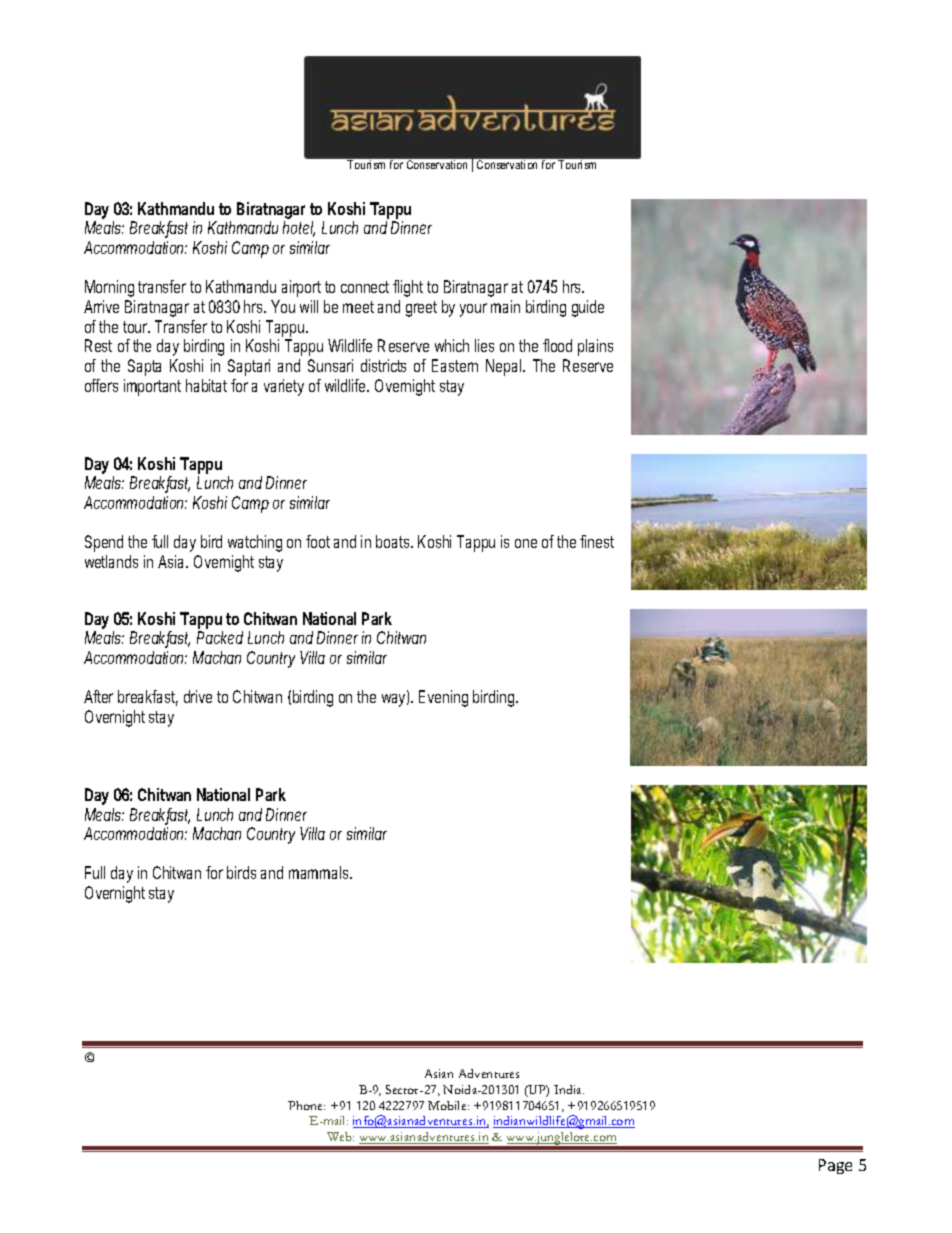  Describe the element at coordinates (320, 872) in the screenshot. I see `mammals` at that location.
